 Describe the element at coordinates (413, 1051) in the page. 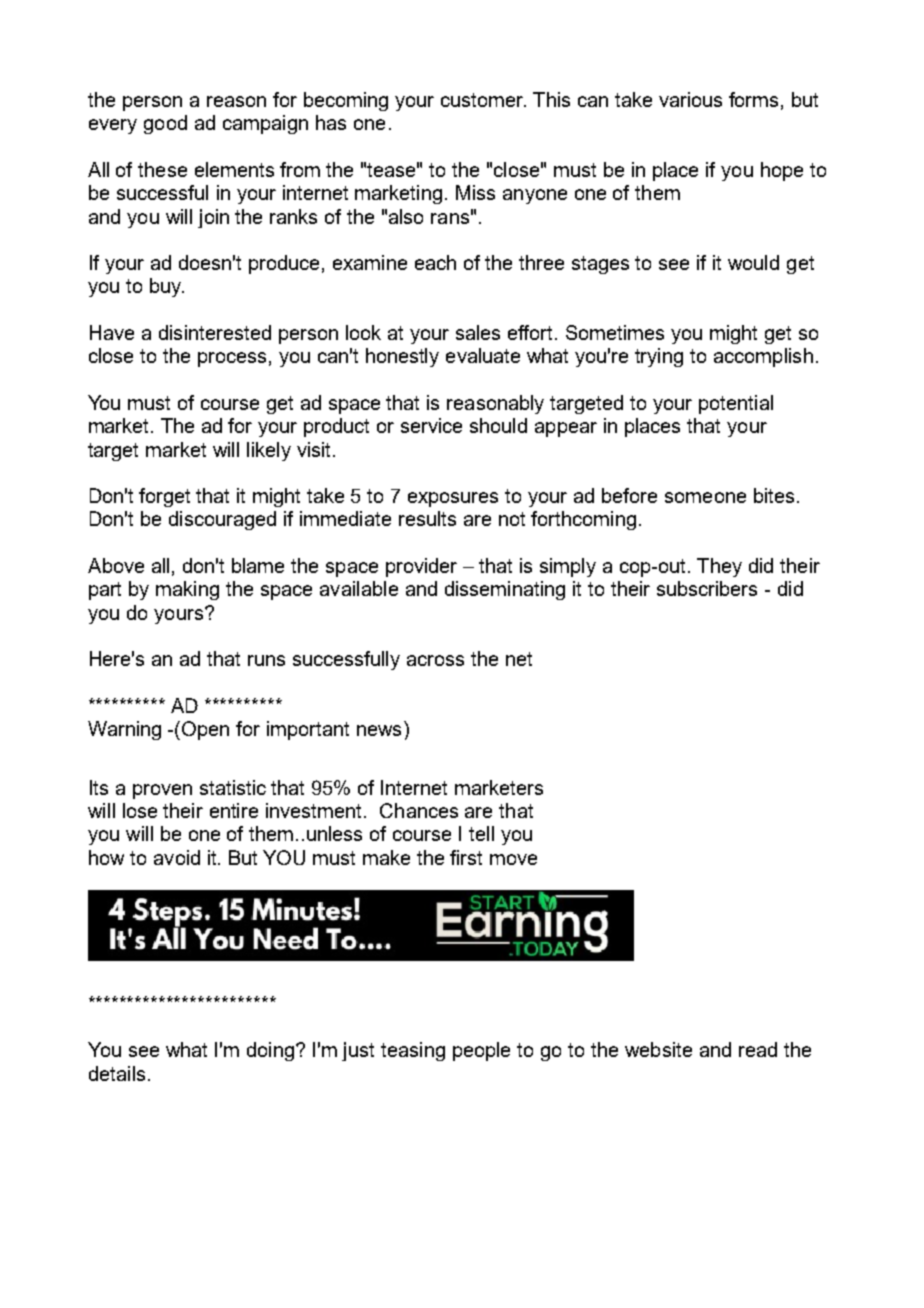

I see `teasing` at that location.
